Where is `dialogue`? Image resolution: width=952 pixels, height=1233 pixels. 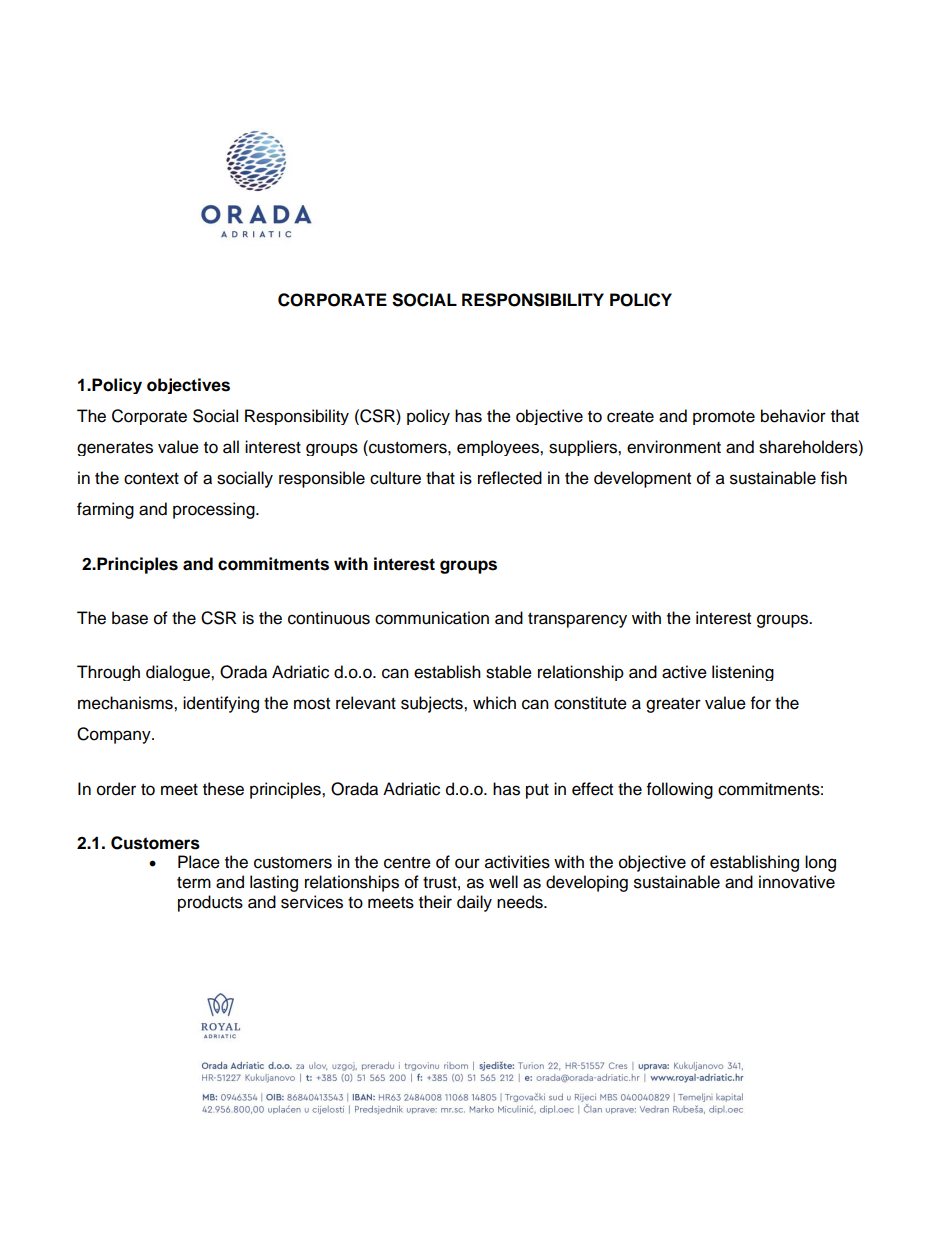 dialogue is located at coordinates (179, 673).
